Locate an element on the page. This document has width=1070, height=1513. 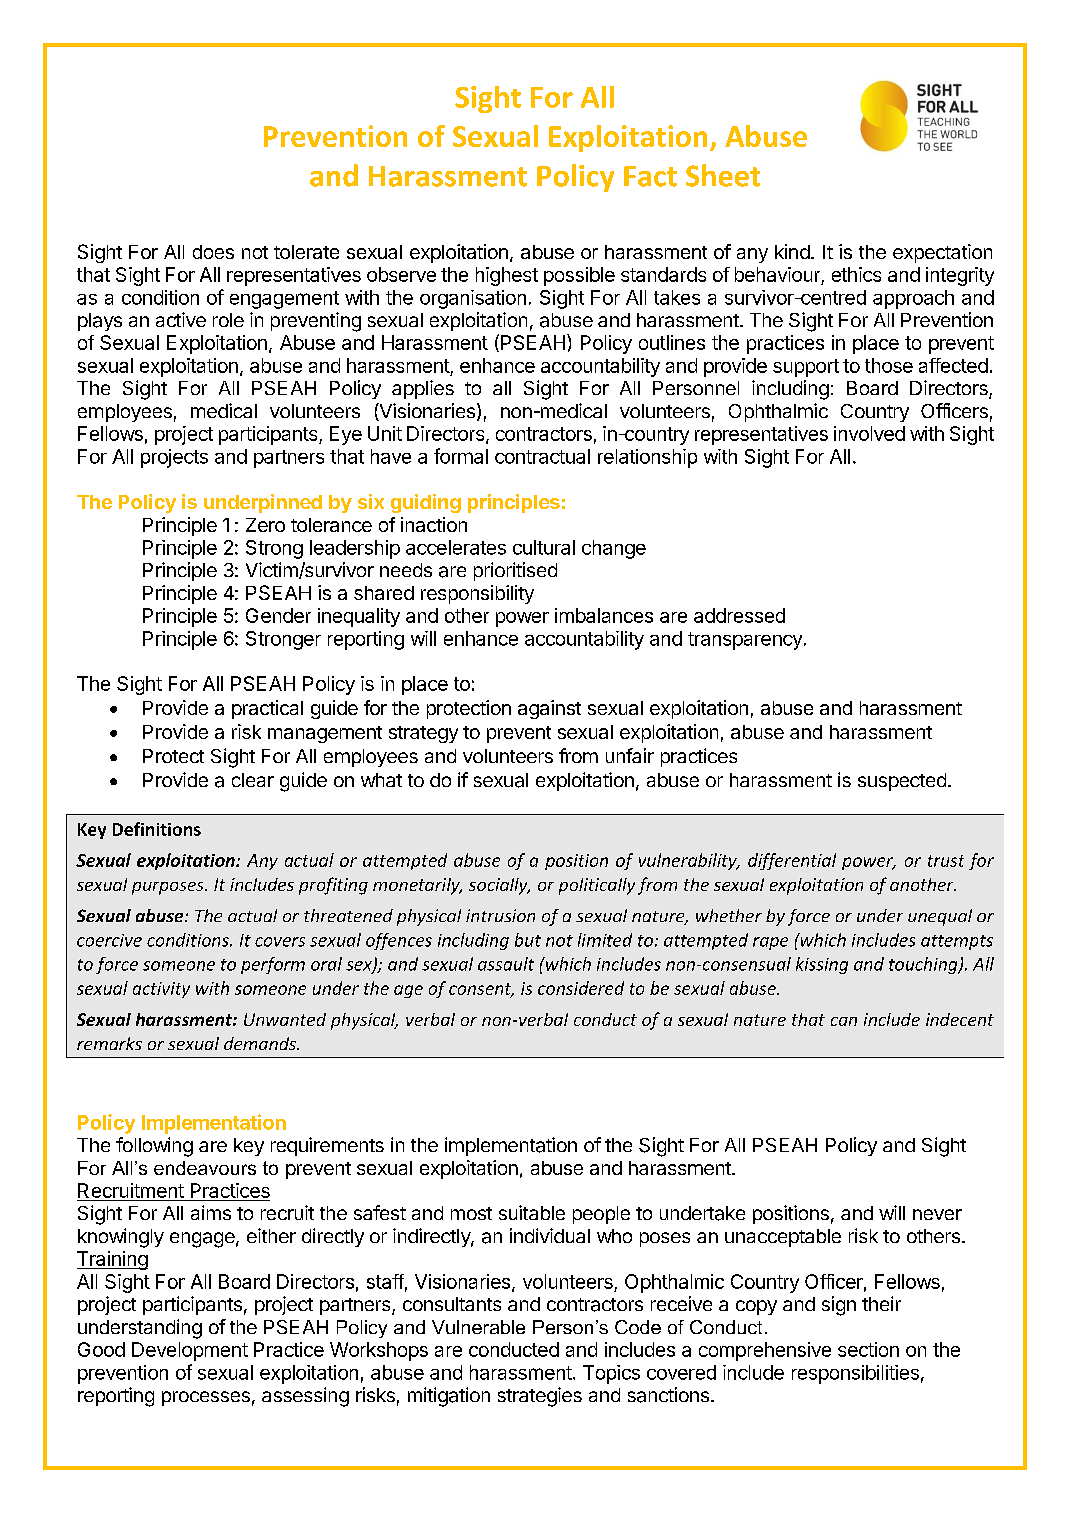
Development is located at coordinates (190, 1351).
